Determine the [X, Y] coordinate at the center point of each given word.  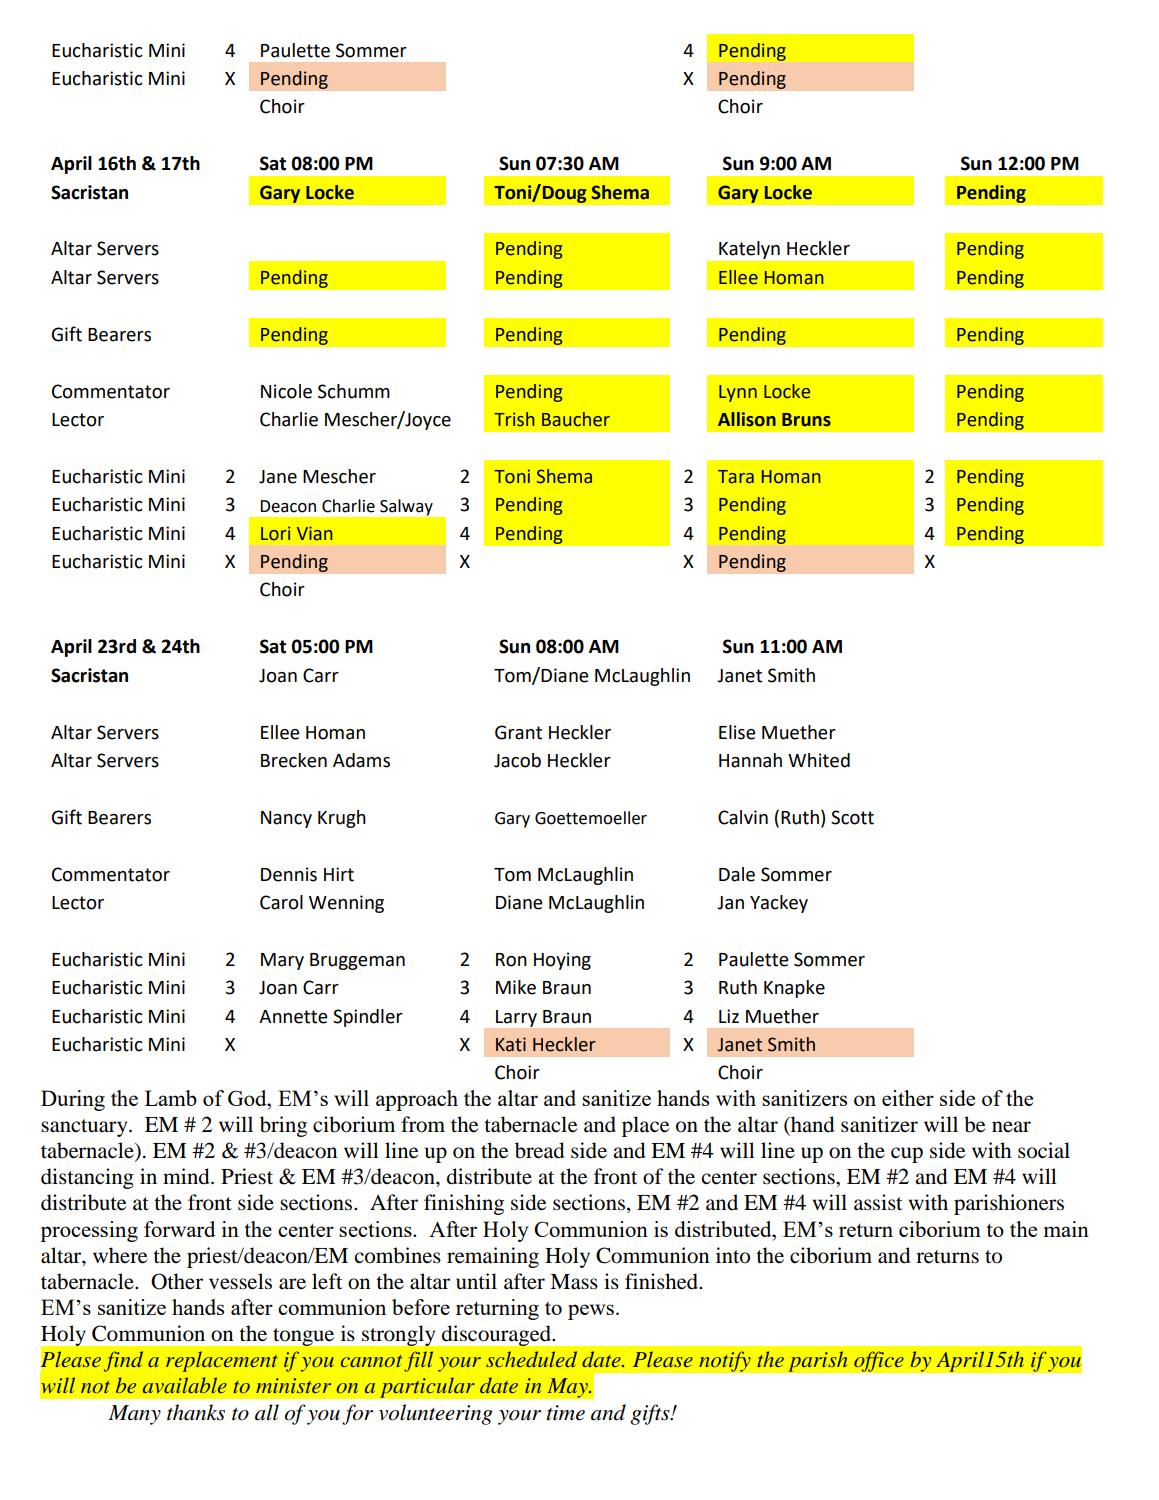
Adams [361, 760]
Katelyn [749, 250]
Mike [516, 987]
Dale [737, 874]
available [185, 1385]
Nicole [286, 391]
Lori [275, 533]
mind [187, 1176]
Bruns [806, 420]
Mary [282, 961]
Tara [736, 477]
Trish [514, 419]
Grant [518, 732]
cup [907, 1155]
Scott [852, 817]
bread [539, 1150]
